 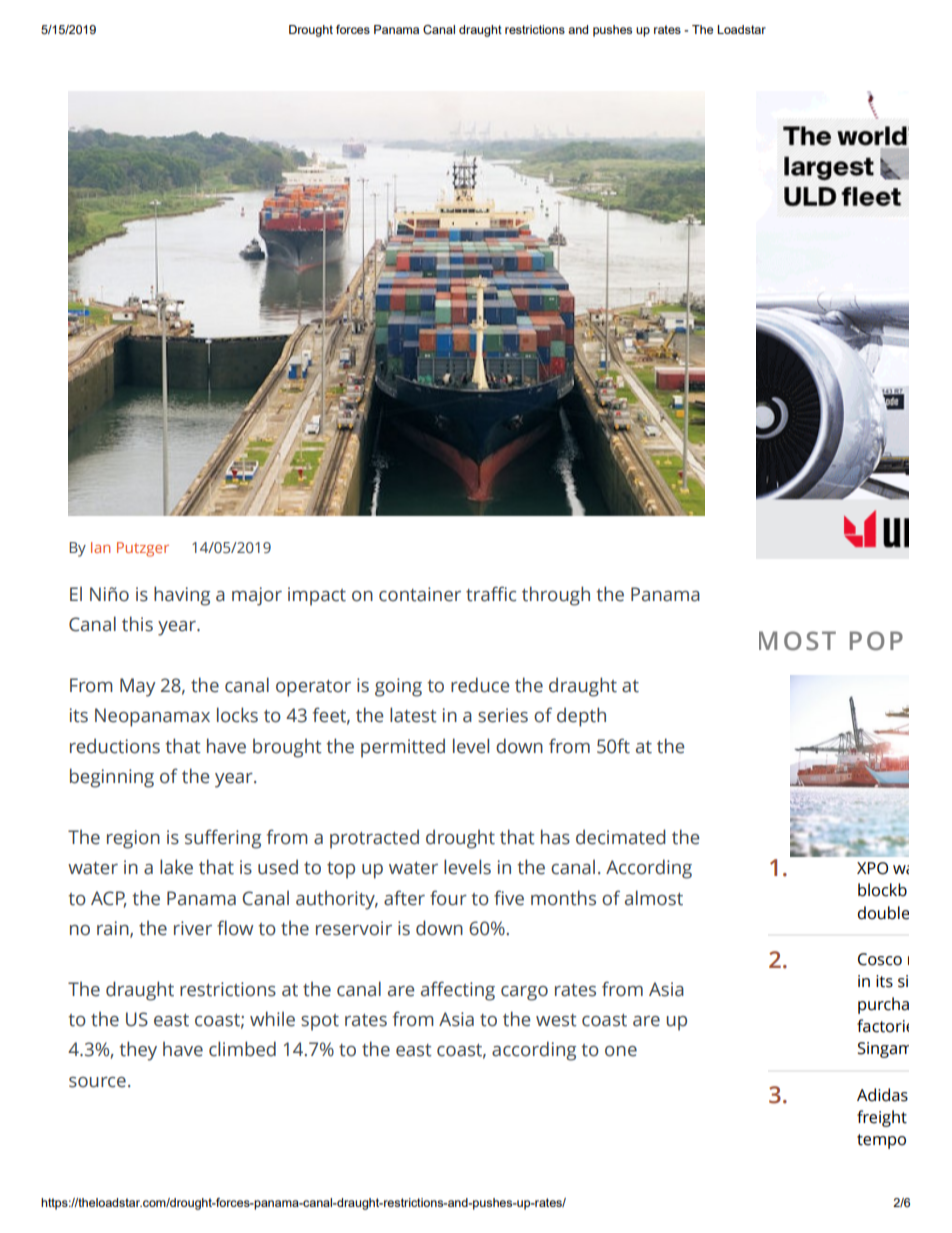 What do you see at coordinates (555, 837) in the image?
I see `has` at bounding box center [555, 837].
